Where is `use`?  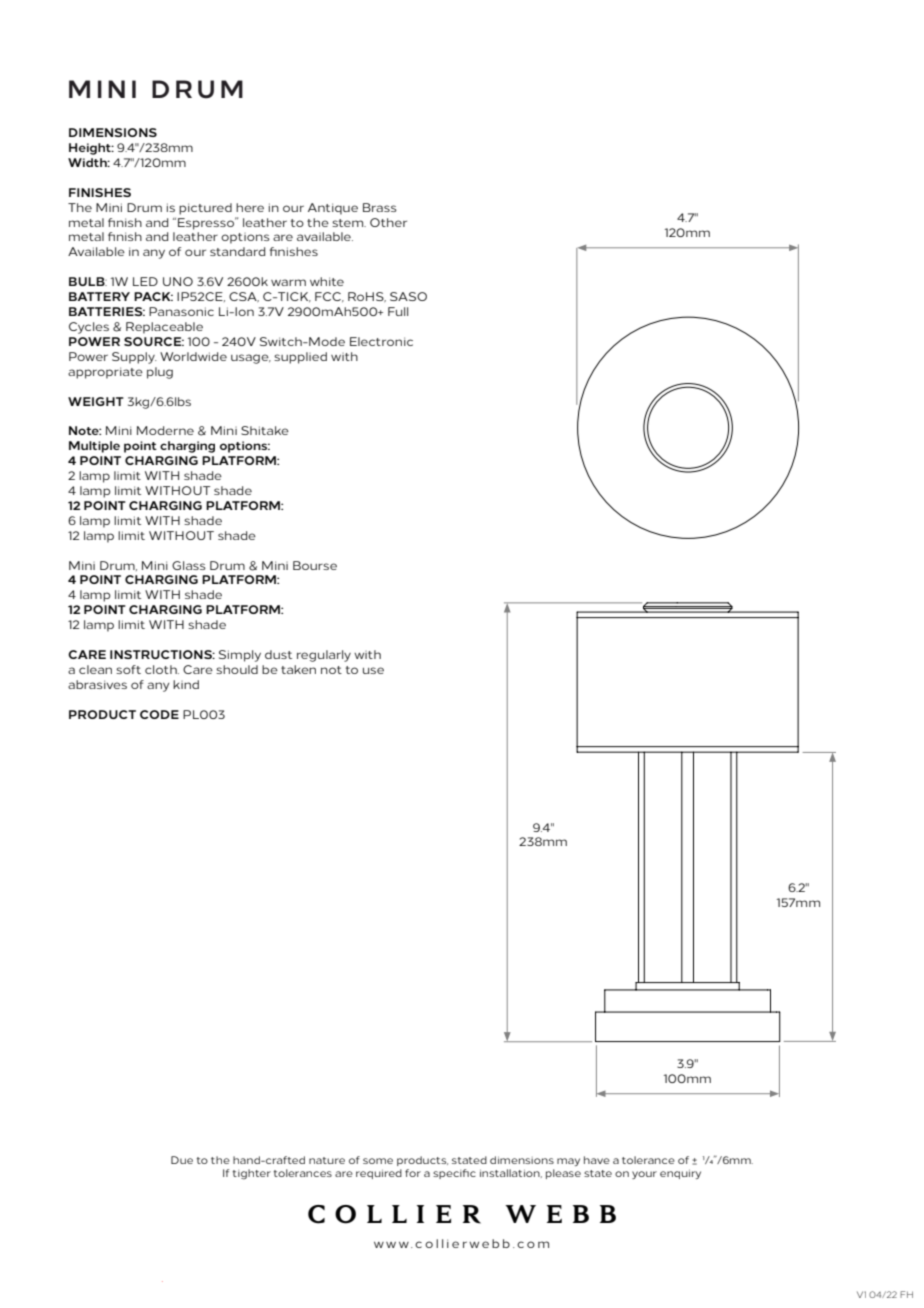 use is located at coordinates (373, 670).
